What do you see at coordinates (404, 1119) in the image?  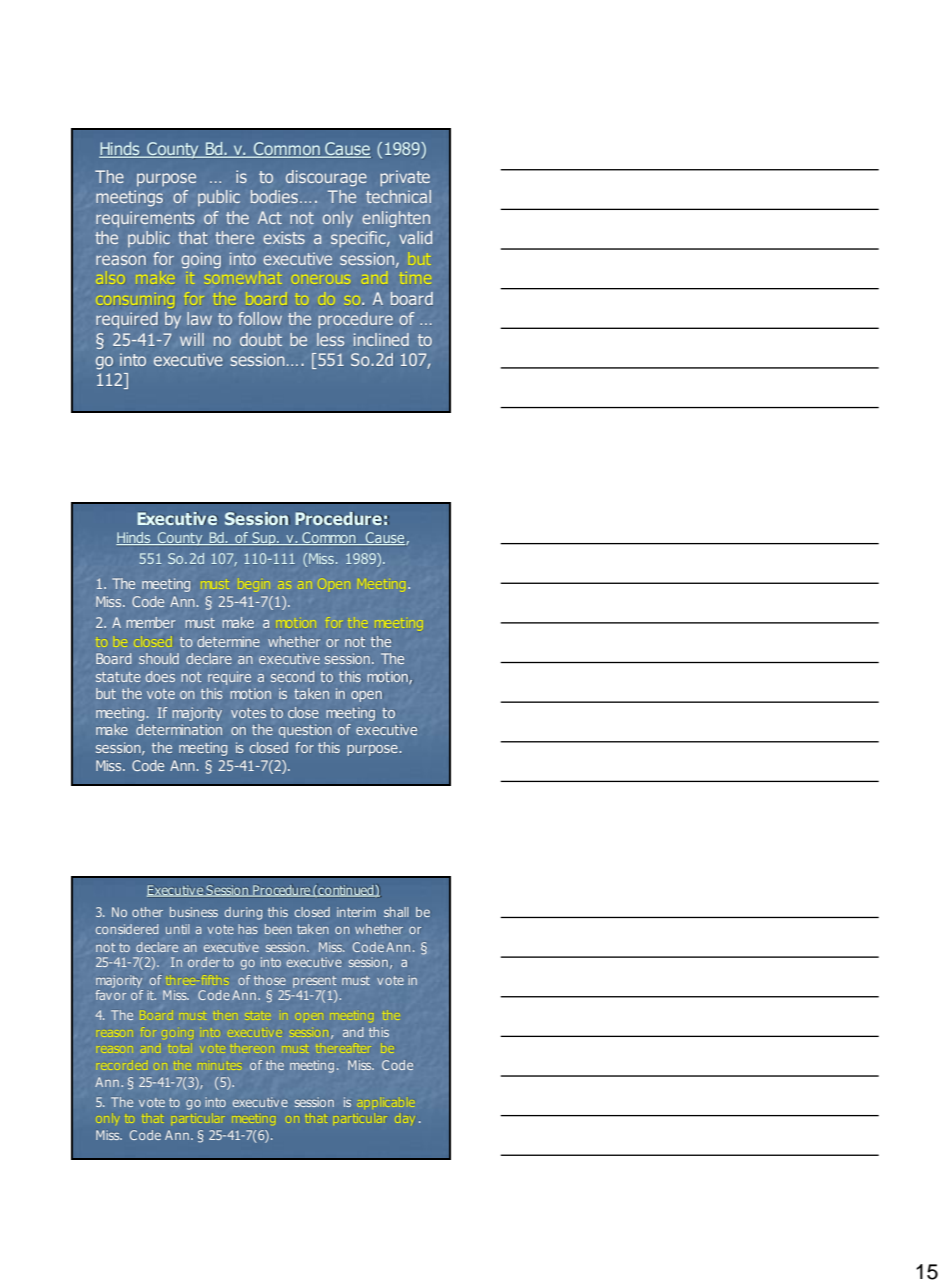 I see `day` at bounding box center [404, 1119].
